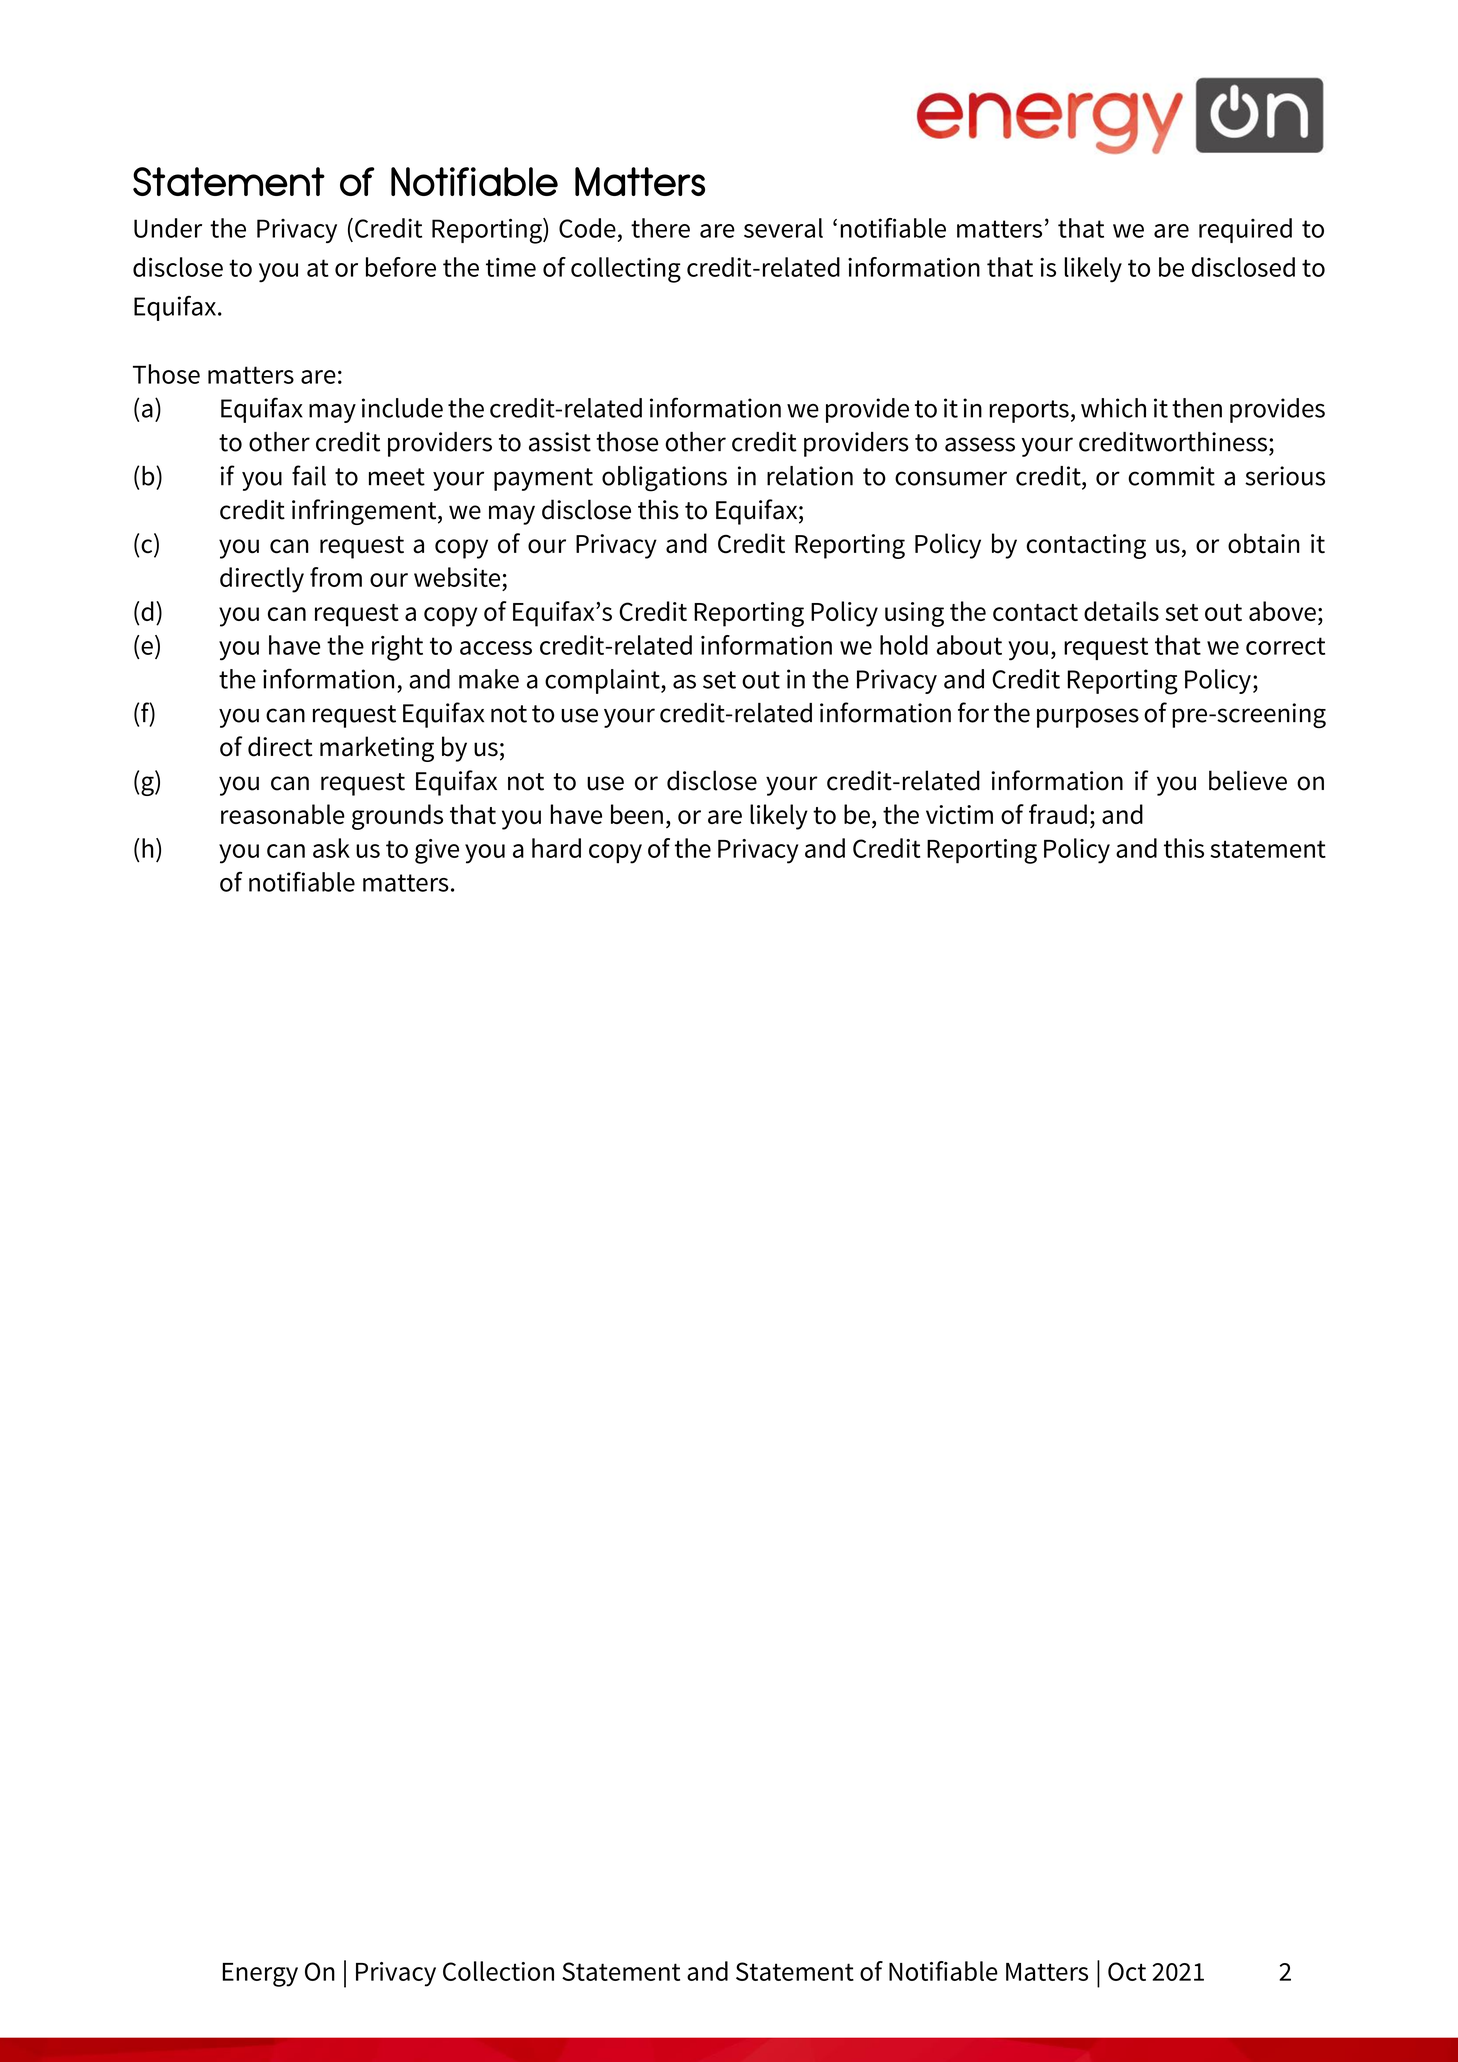 The height and width of the image is (2062, 1458). I want to click on several, so click(783, 228).
